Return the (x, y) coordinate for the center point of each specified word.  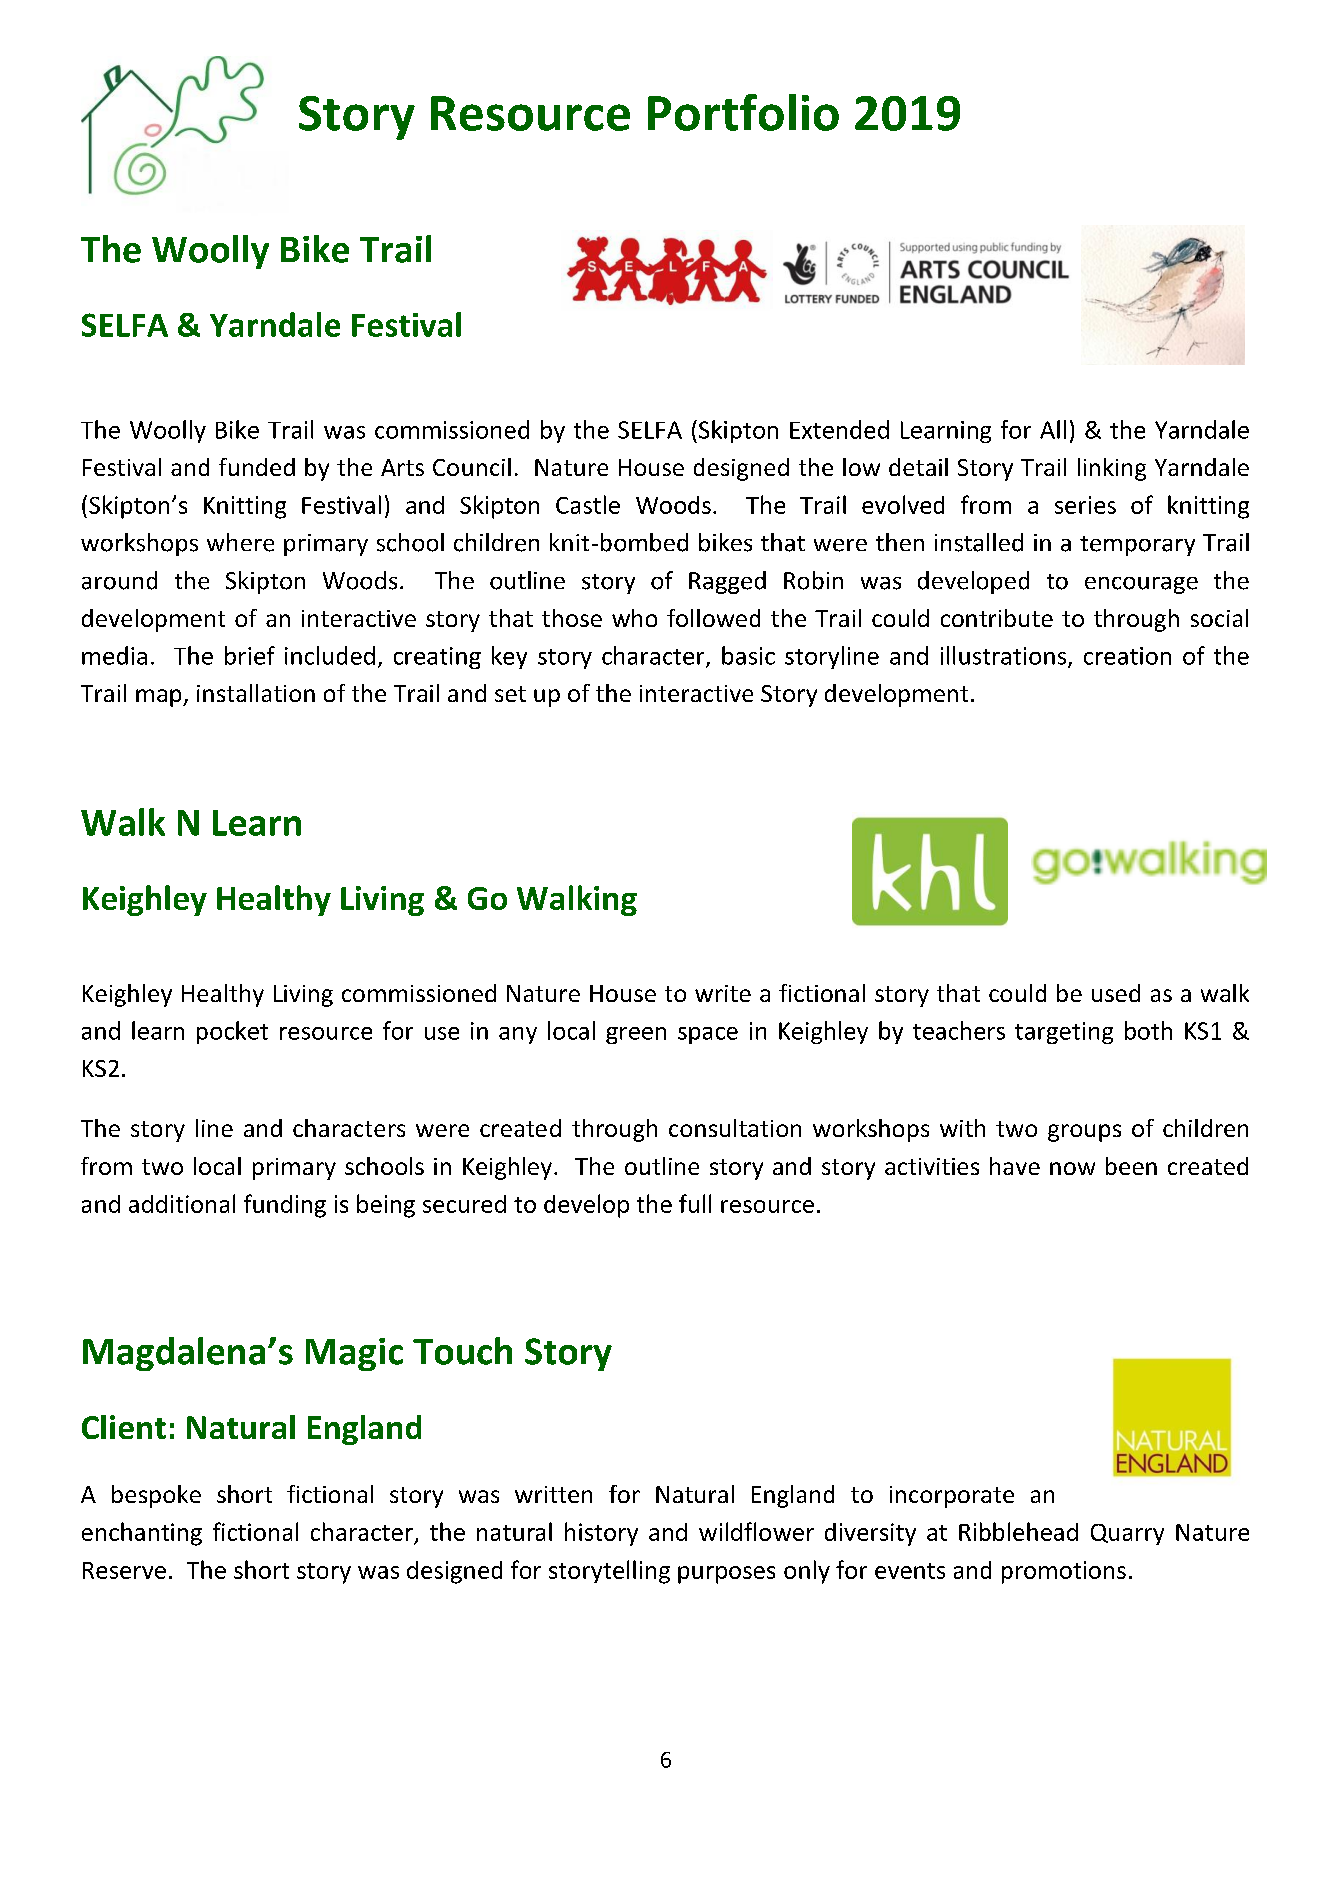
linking (1112, 469)
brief (250, 655)
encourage (1141, 585)
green (636, 1035)
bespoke (156, 1496)
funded (257, 467)
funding (285, 1206)
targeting (1064, 1033)
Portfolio (743, 112)
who (634, 618)
